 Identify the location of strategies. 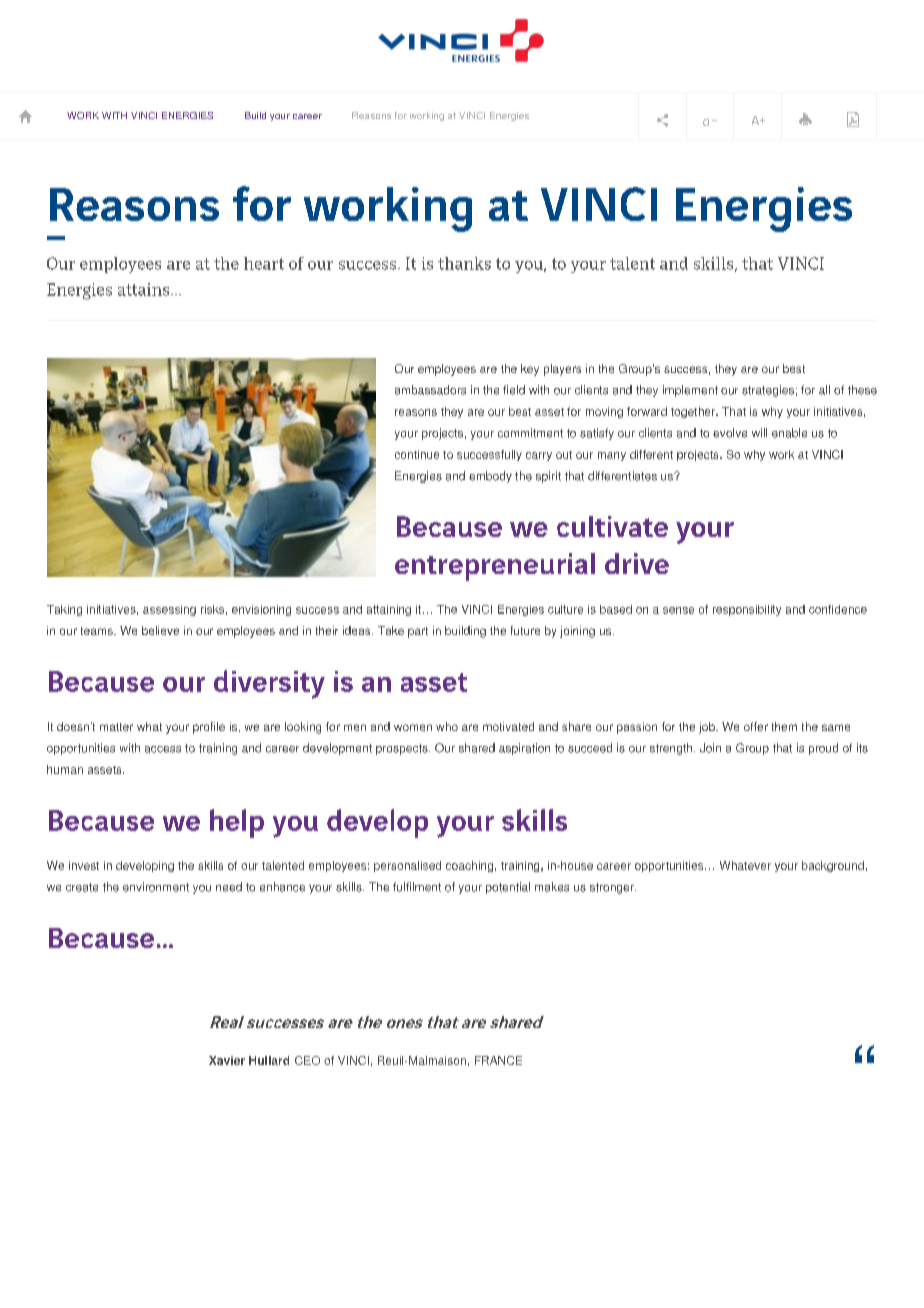
(768, 391).
